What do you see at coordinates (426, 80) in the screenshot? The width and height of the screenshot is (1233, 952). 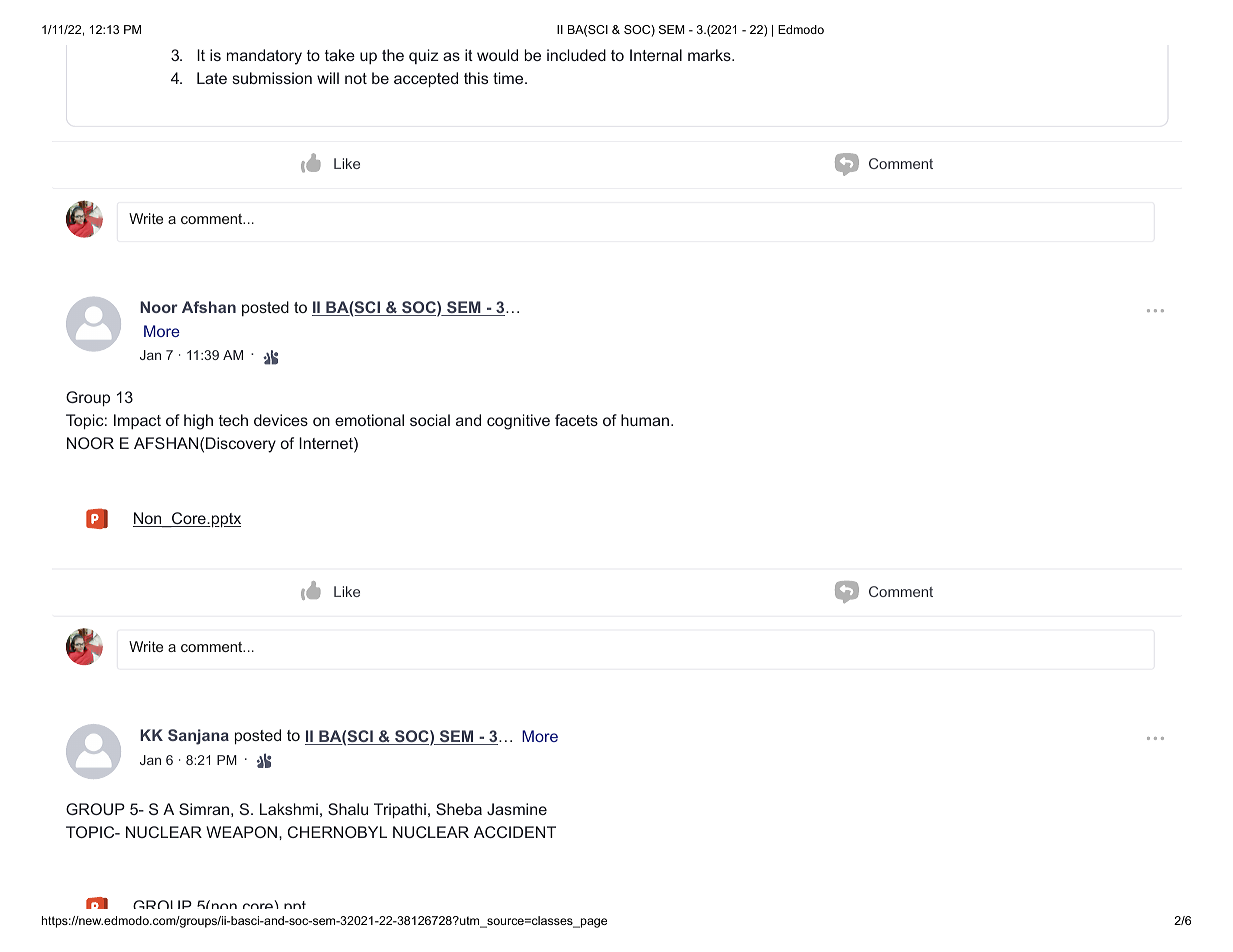 I see `accepted` at bounding box center [426, 80].
